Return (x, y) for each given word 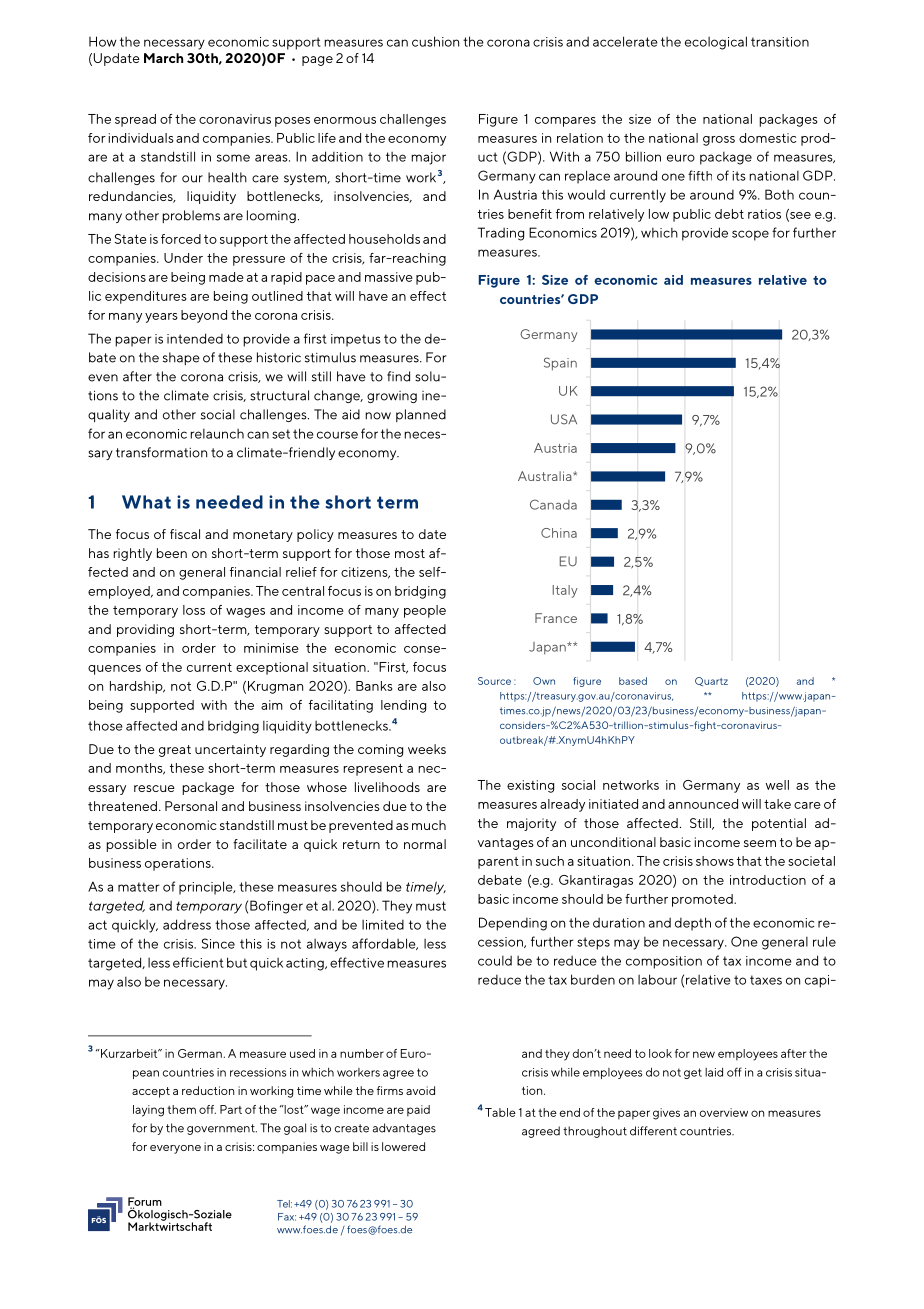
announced (703, 804)
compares (565, 122)
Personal (191, 806)
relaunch (217, 434)
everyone (175, 1149)
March (163, 58)
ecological (716, 43)
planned (421, 415)
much (429, 825)
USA (564, 419)
